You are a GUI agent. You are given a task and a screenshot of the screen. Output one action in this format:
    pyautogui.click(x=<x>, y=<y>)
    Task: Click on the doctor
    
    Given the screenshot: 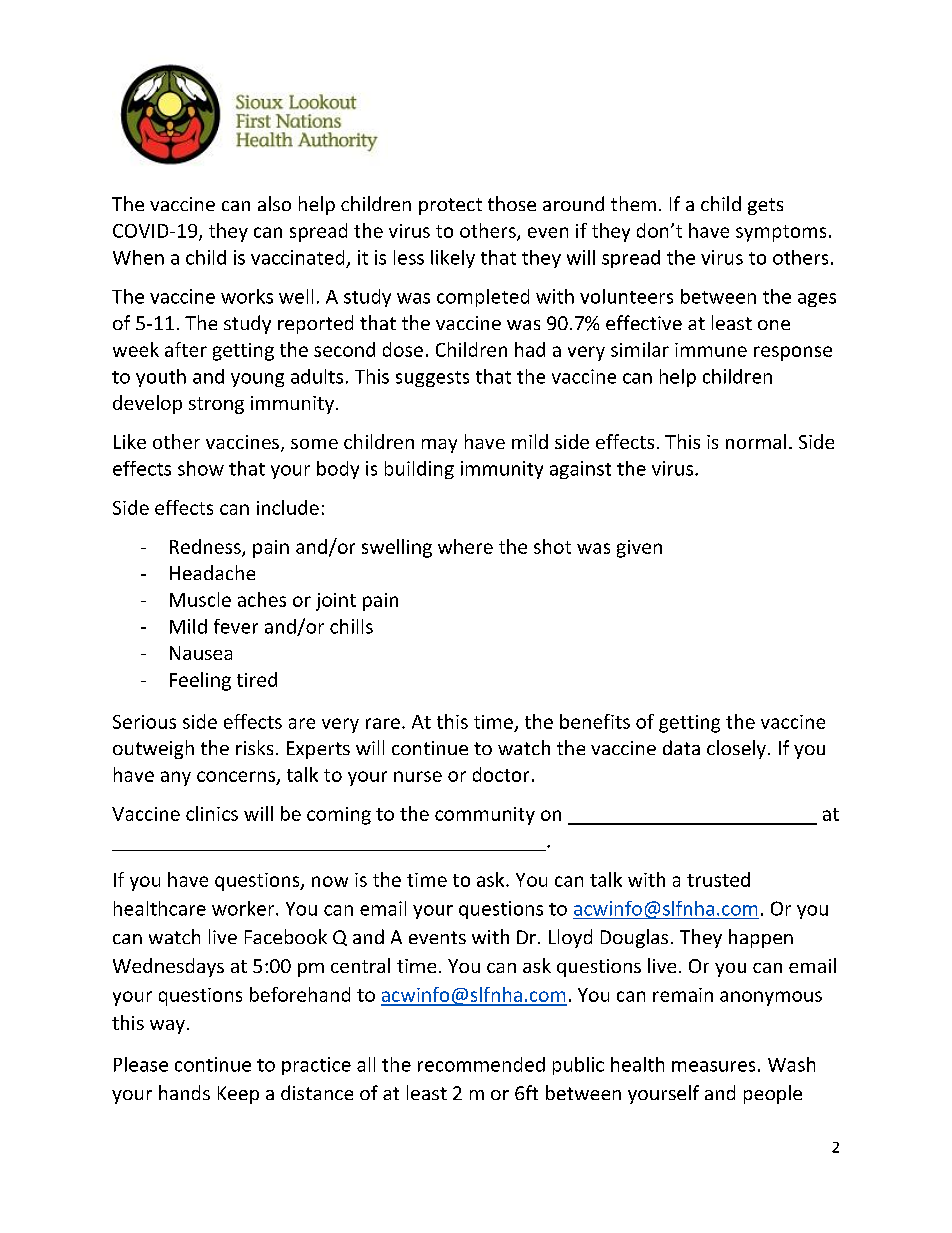 What is the action you would take?
    pyautogui.click(x=501, y=774)
